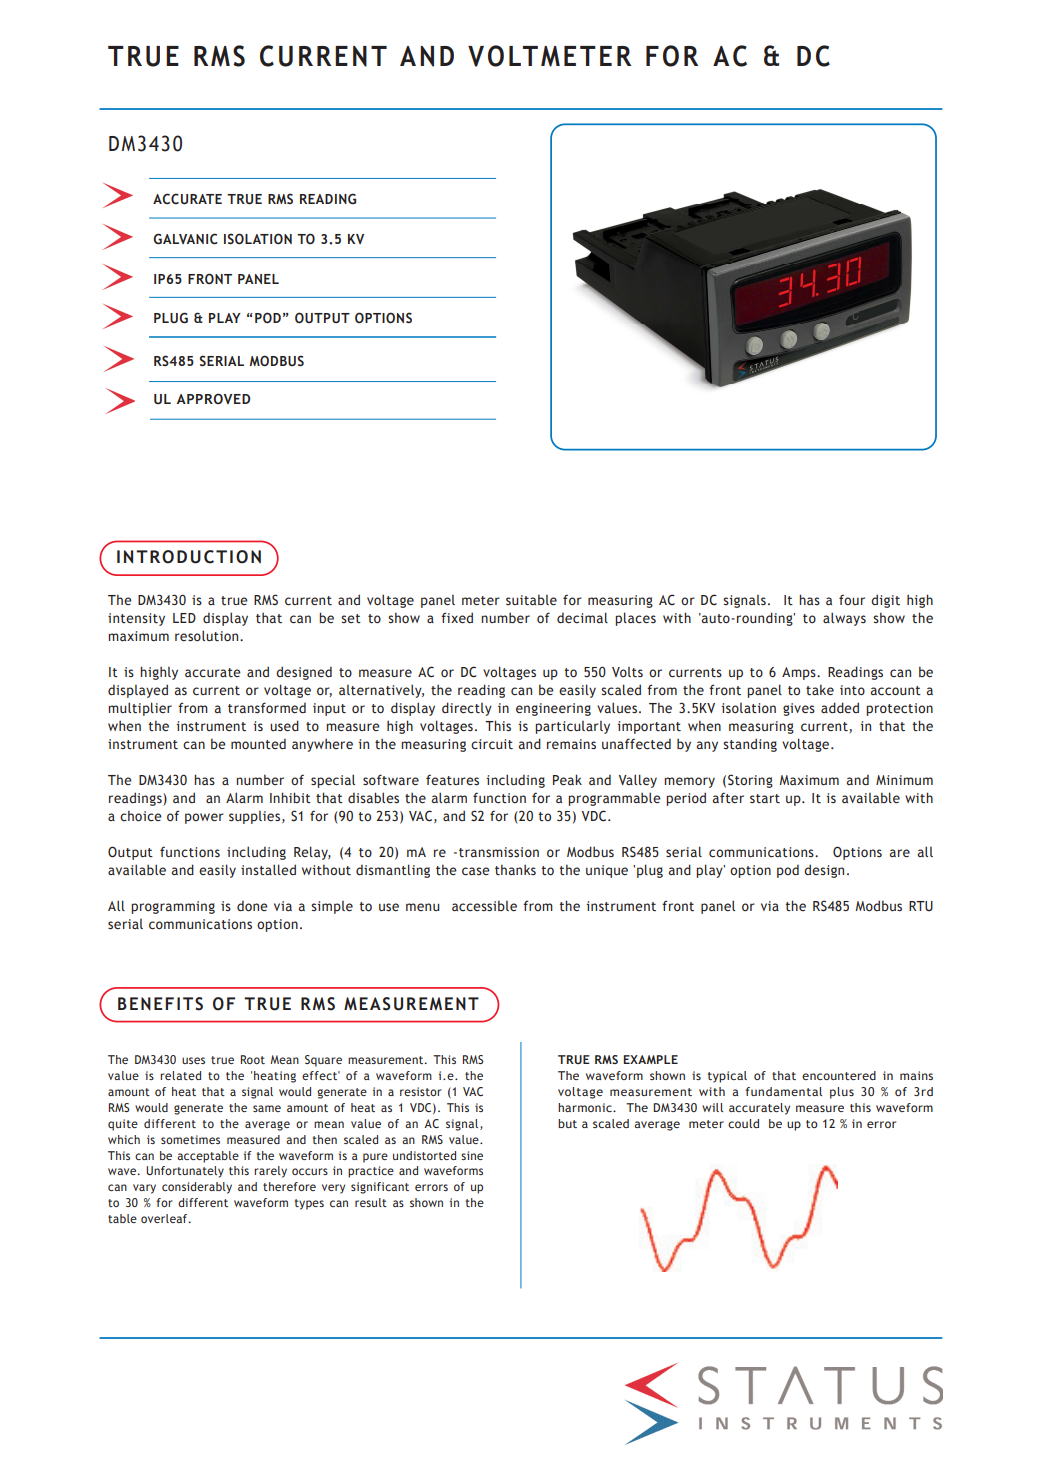 The height and width of the screenshot is (1472, 1041). What do you see at coordinates (484, 905) in the screenshot?
I see `accessible` at bounding box center [484, 905].
